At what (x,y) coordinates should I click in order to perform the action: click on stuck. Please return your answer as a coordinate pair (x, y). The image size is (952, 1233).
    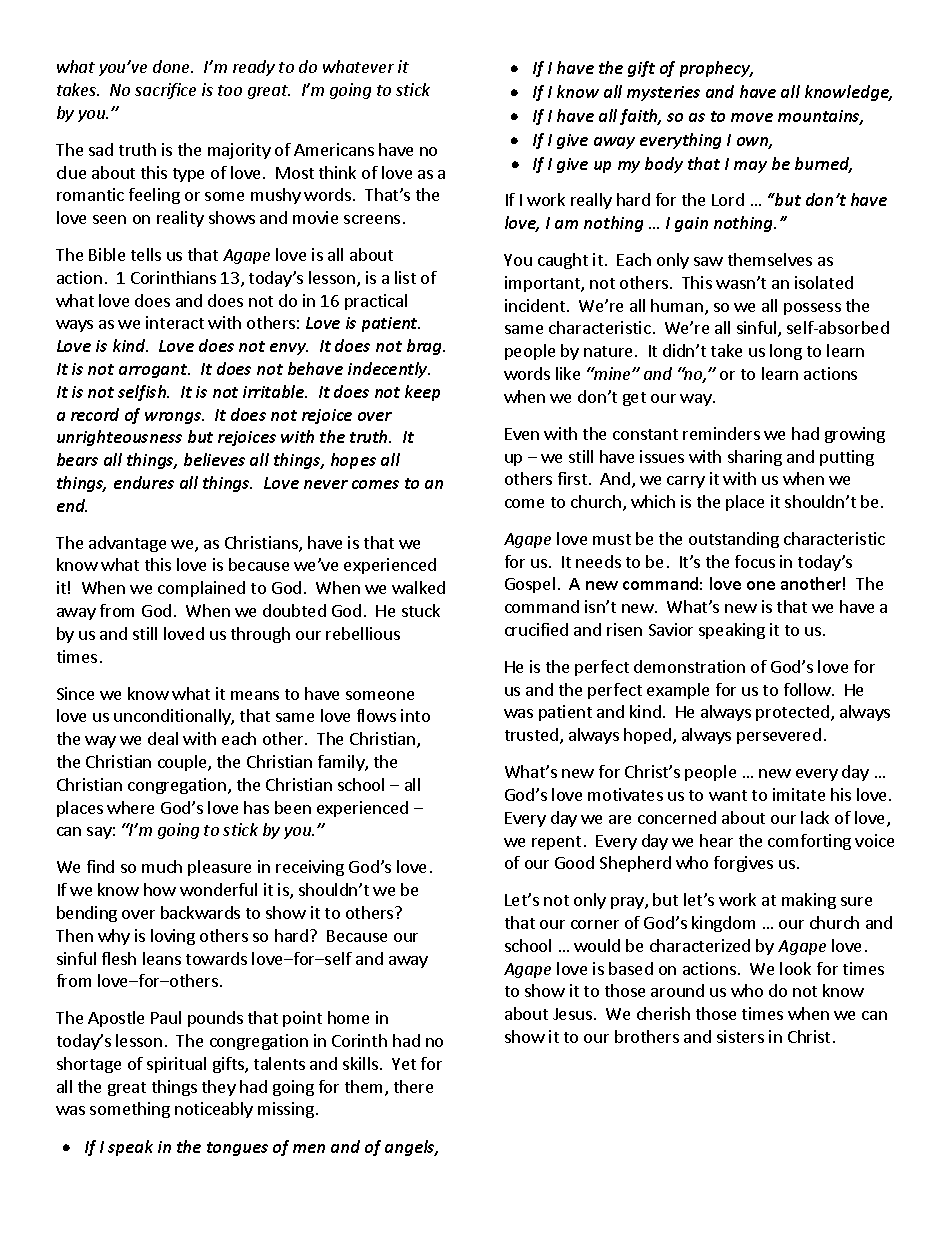
    Looking at the image, I should click on (421, 610).
